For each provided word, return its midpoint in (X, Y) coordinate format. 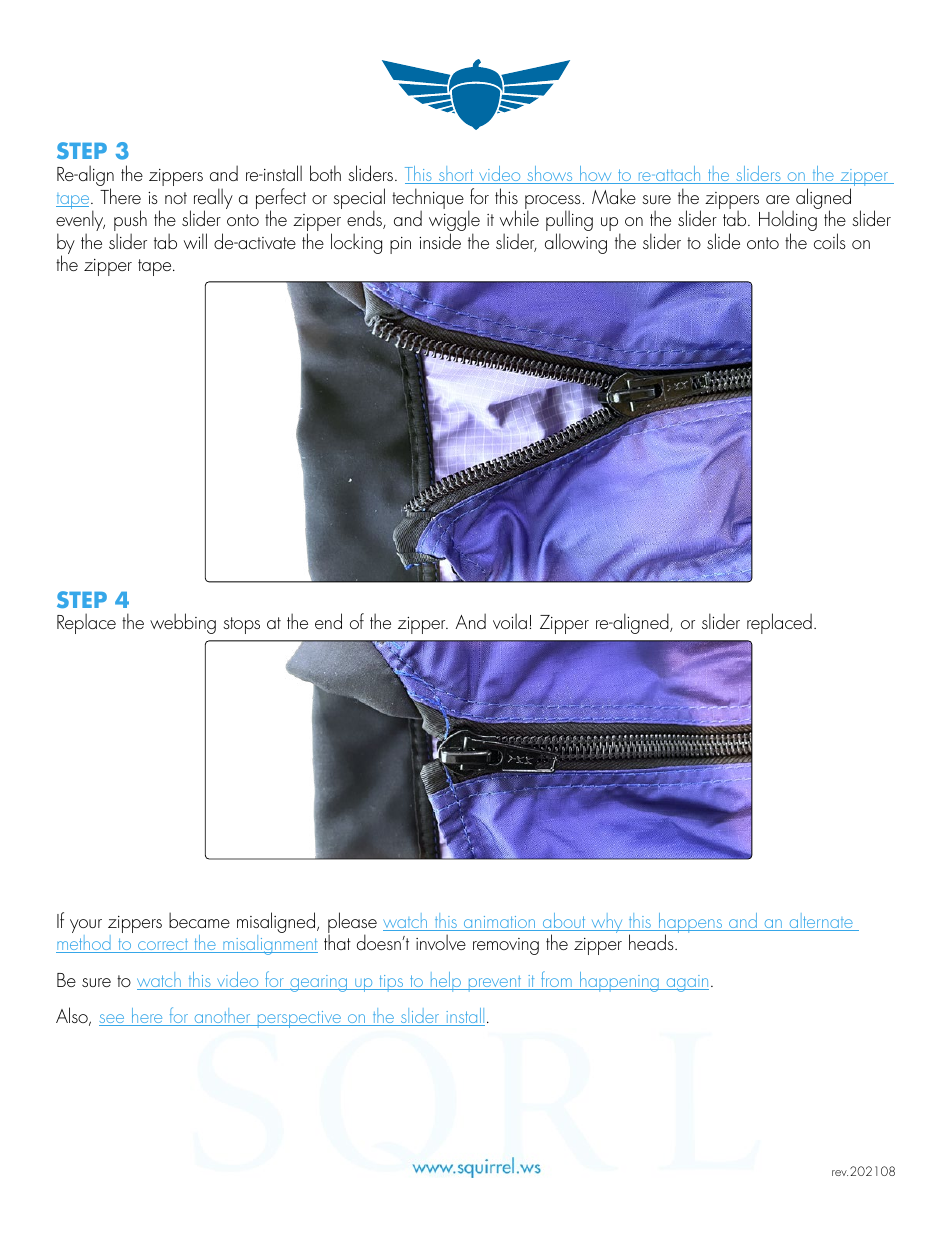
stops (241, 625)
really (213, 200)
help (445, 982)
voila (510, 621)
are (778, 199)
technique (428, 200)
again (686, 983)
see (113, 1020)
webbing (183, 623)
